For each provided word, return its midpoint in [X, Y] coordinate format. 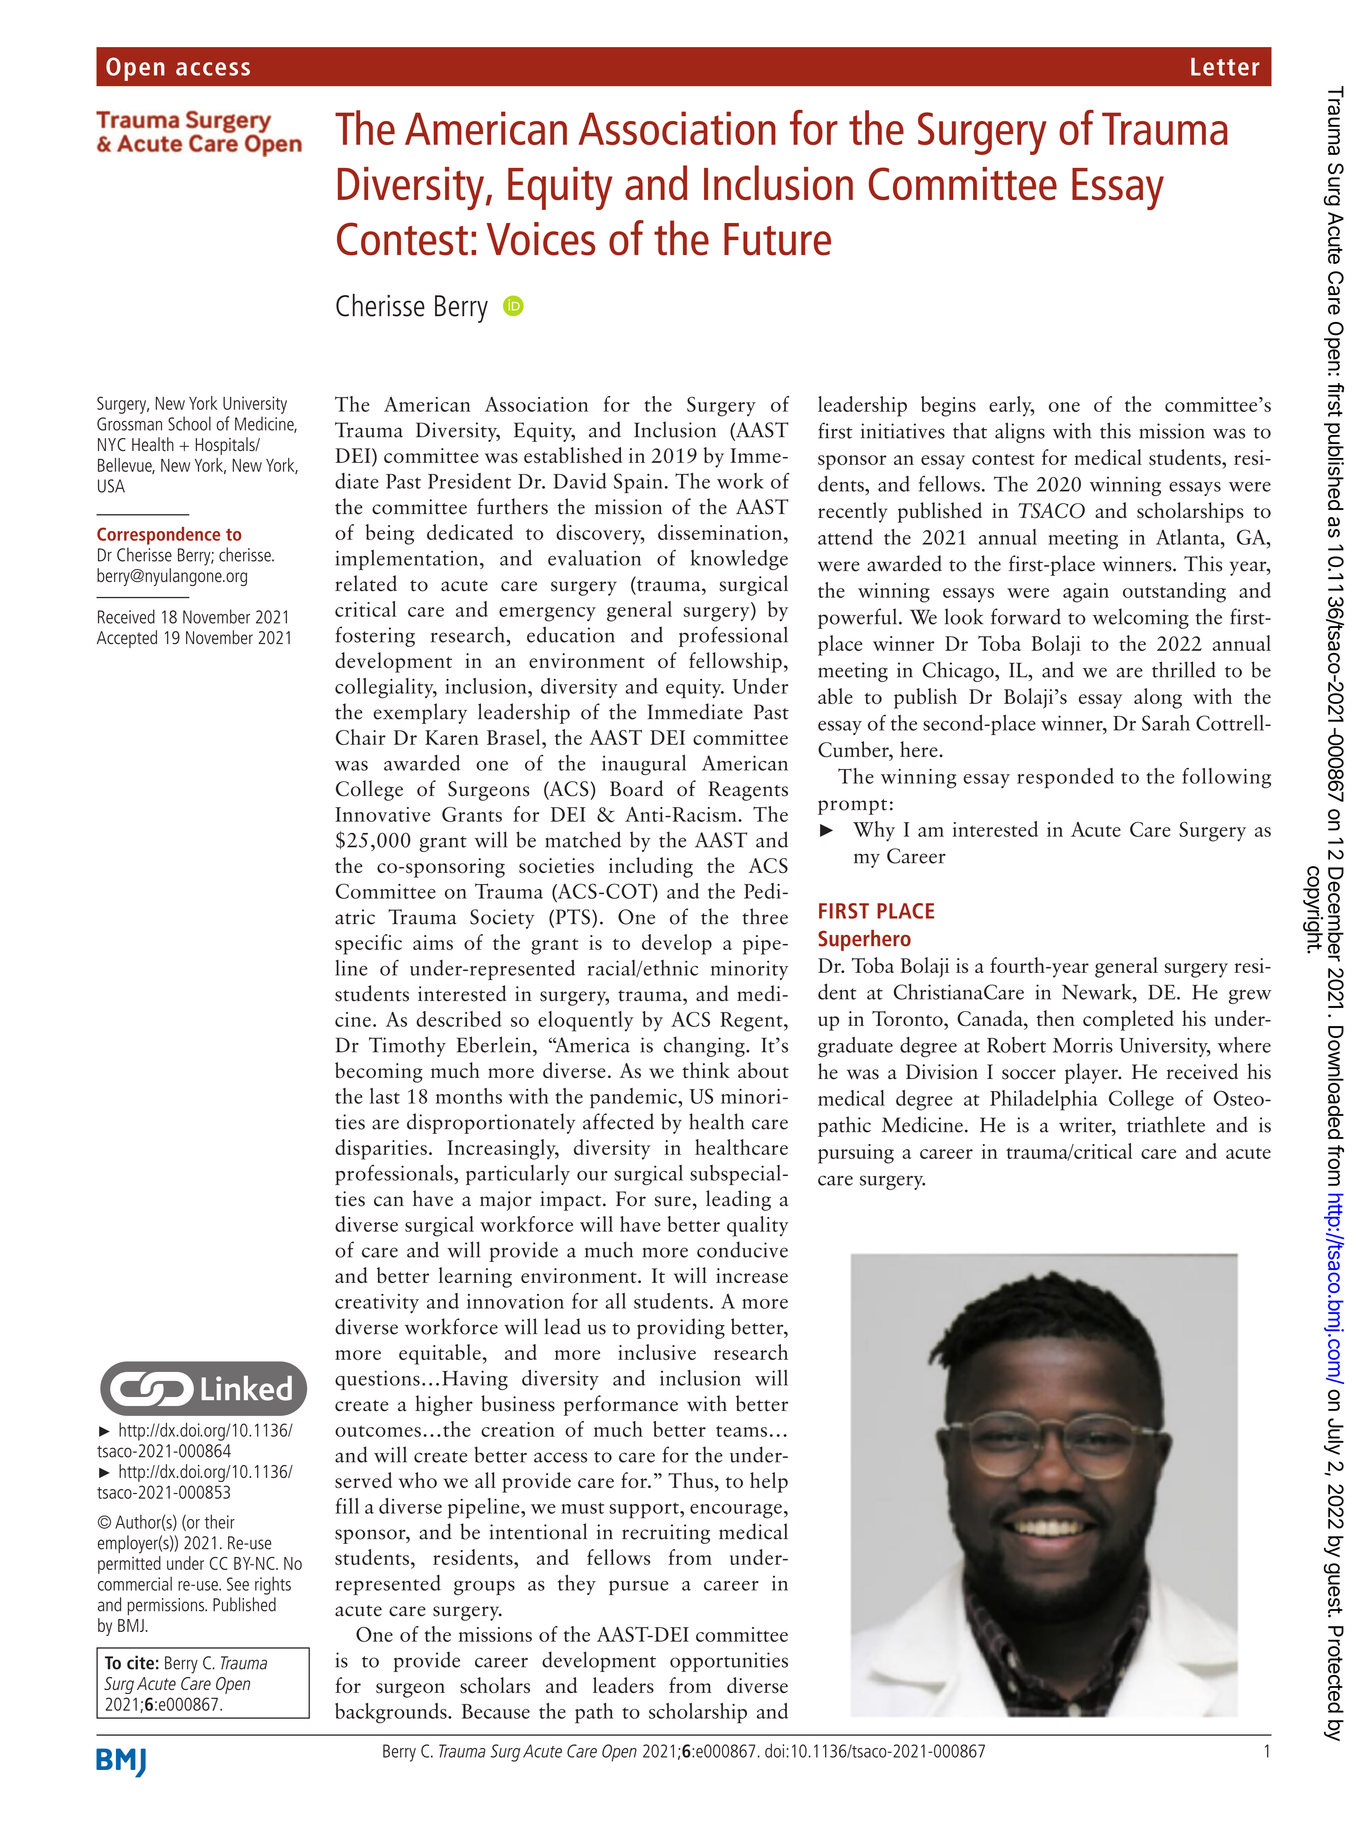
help [769, 1482]
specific [368, 944]
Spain [638, 483]
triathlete [1166, 1124]
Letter [1225, 67]
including [651, 867]
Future [777, 239]
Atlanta [1189, 537]
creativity [377, 1303]
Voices [541, 239]
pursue [639, 1588]
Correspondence [158, 536]
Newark [1098, 992]
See [238, 1584]
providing [681, 1328]
